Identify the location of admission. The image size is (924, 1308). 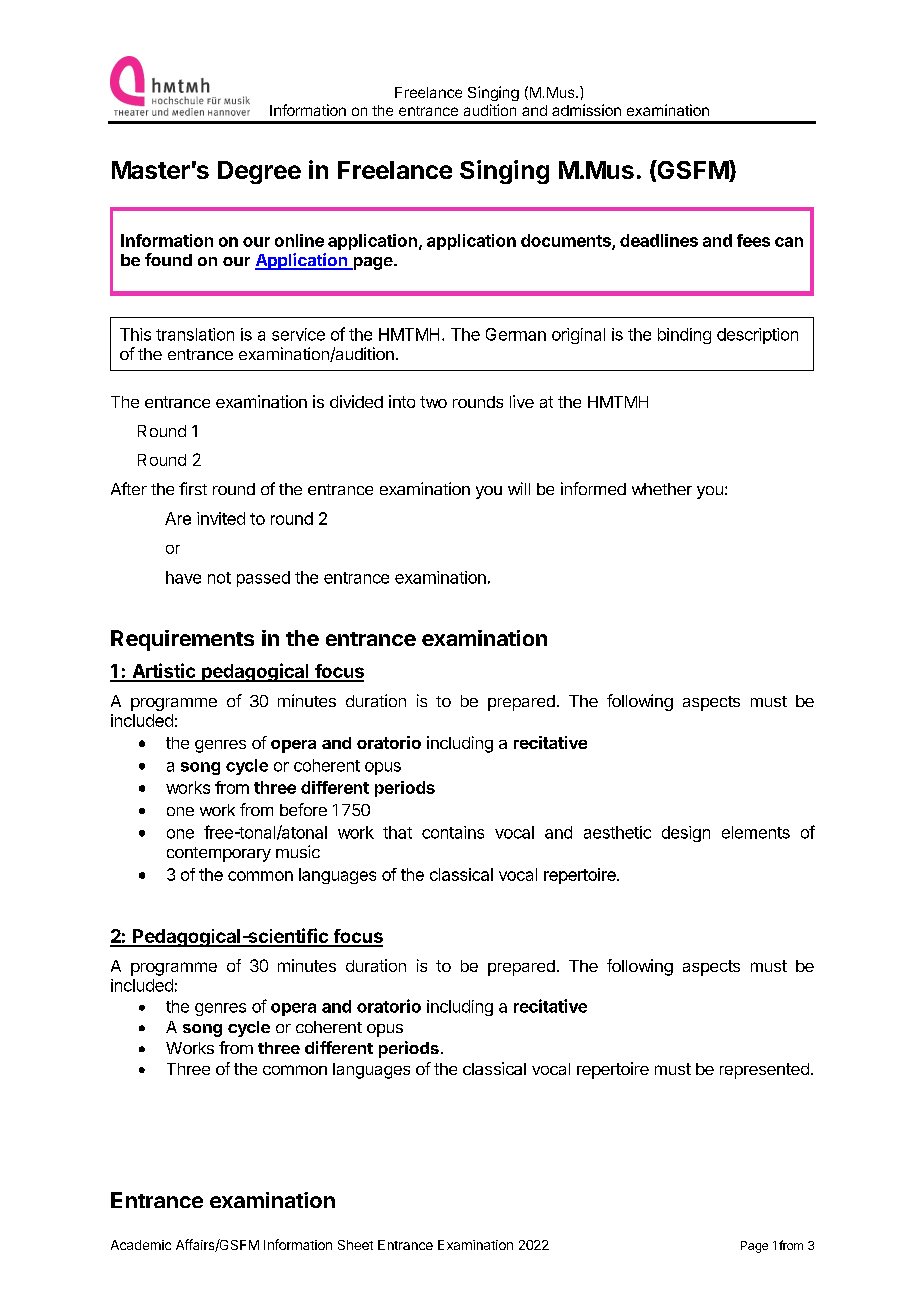
(586, 110).
